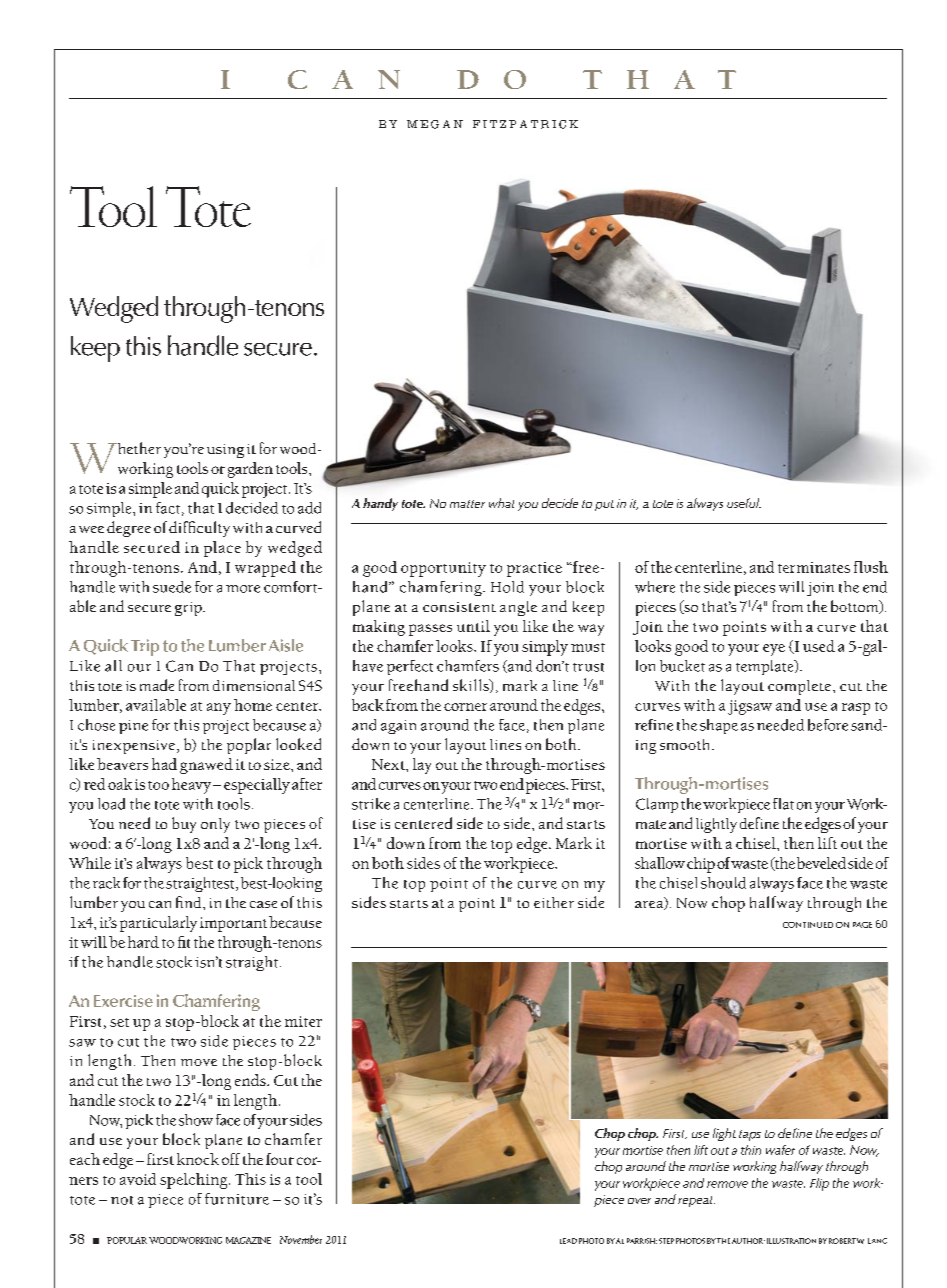  What do you see at coordinates (237, 1199) in the screenshot?
I see `furniture` at bounding box center [237, 1199].
